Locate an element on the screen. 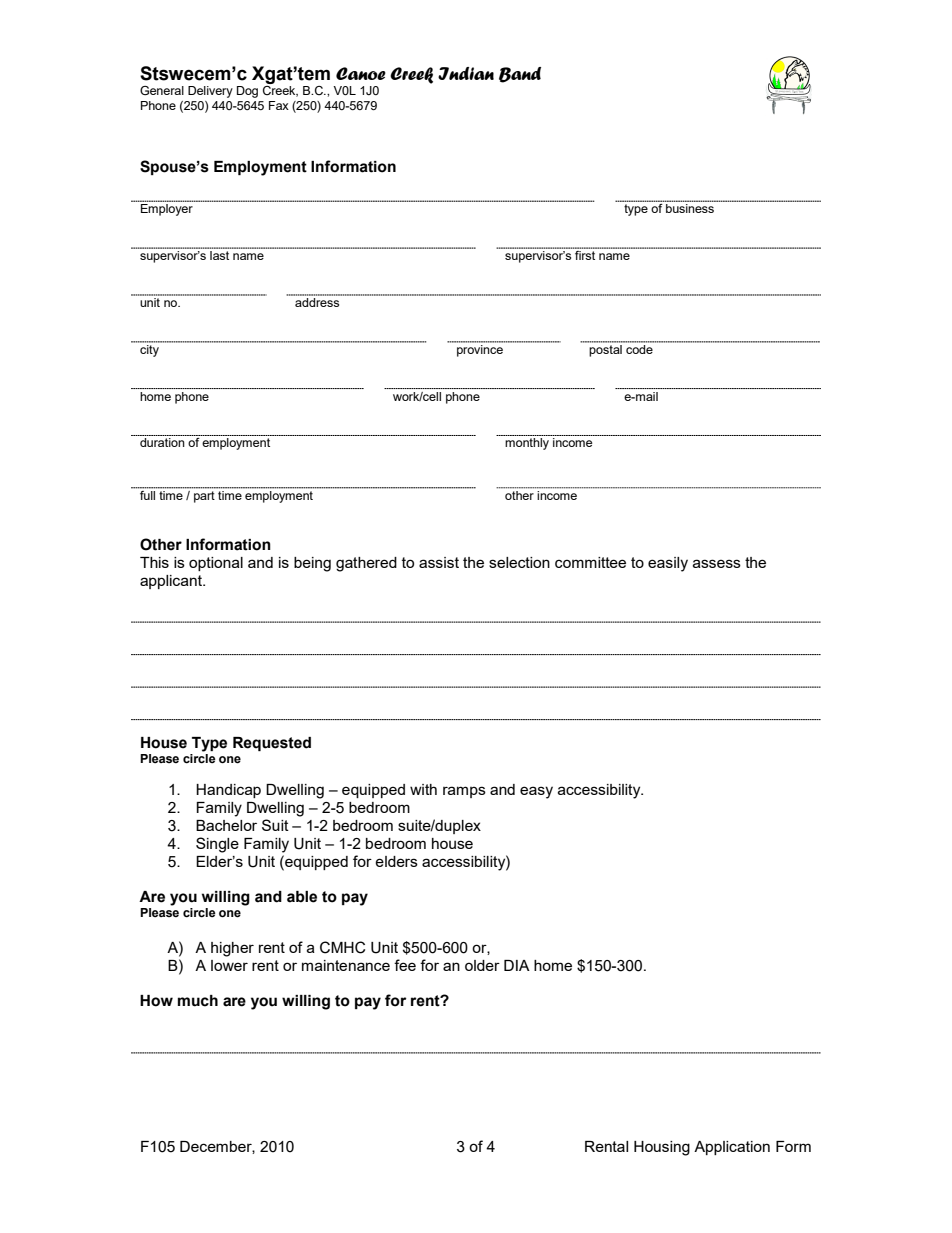 Image resolution: width=952 pixels, height=1233 pixels. city is located at coordinates (149, 349).
